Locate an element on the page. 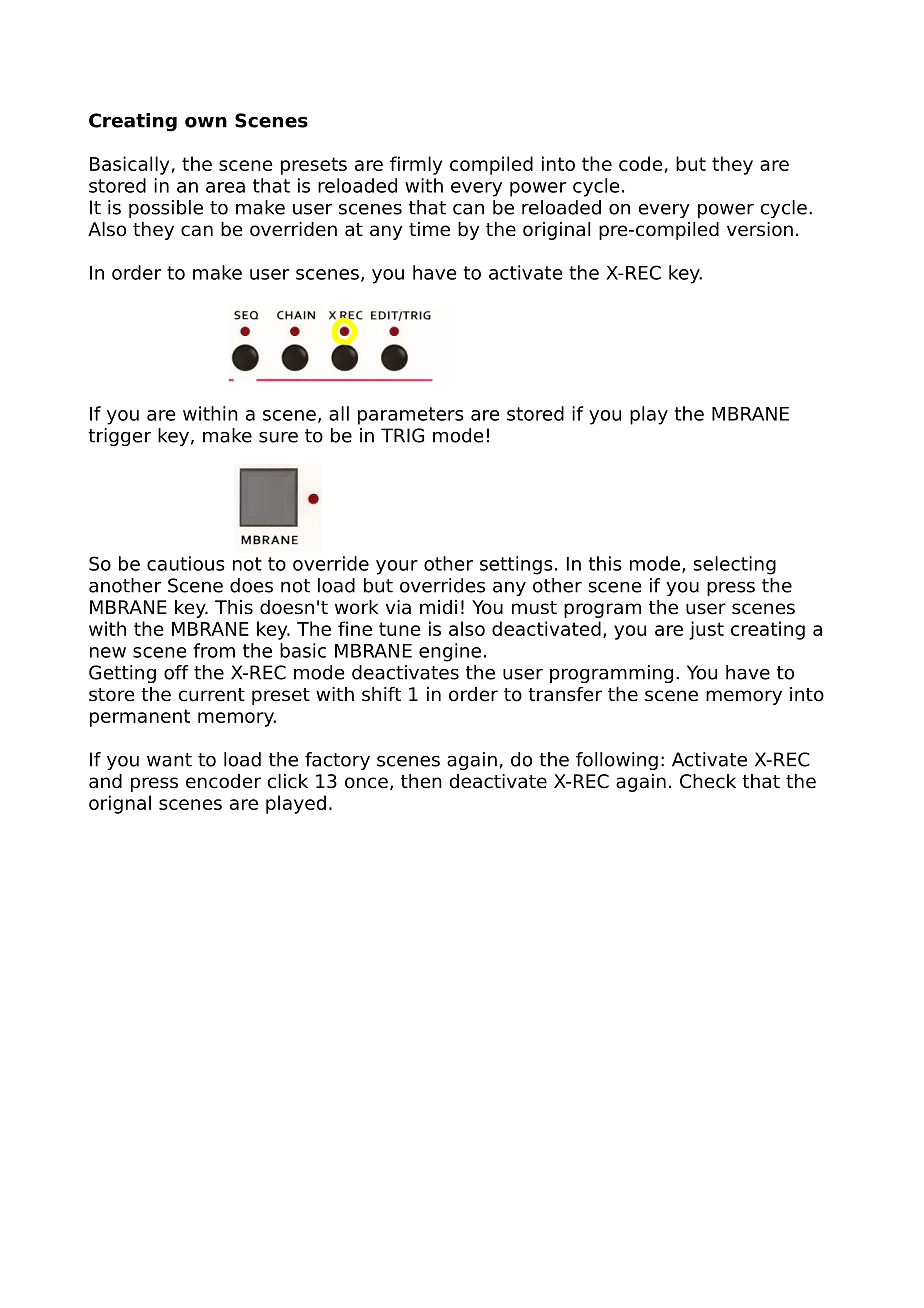 This image has height=1308, width=924. sure is located at coordinates (278, 437).
